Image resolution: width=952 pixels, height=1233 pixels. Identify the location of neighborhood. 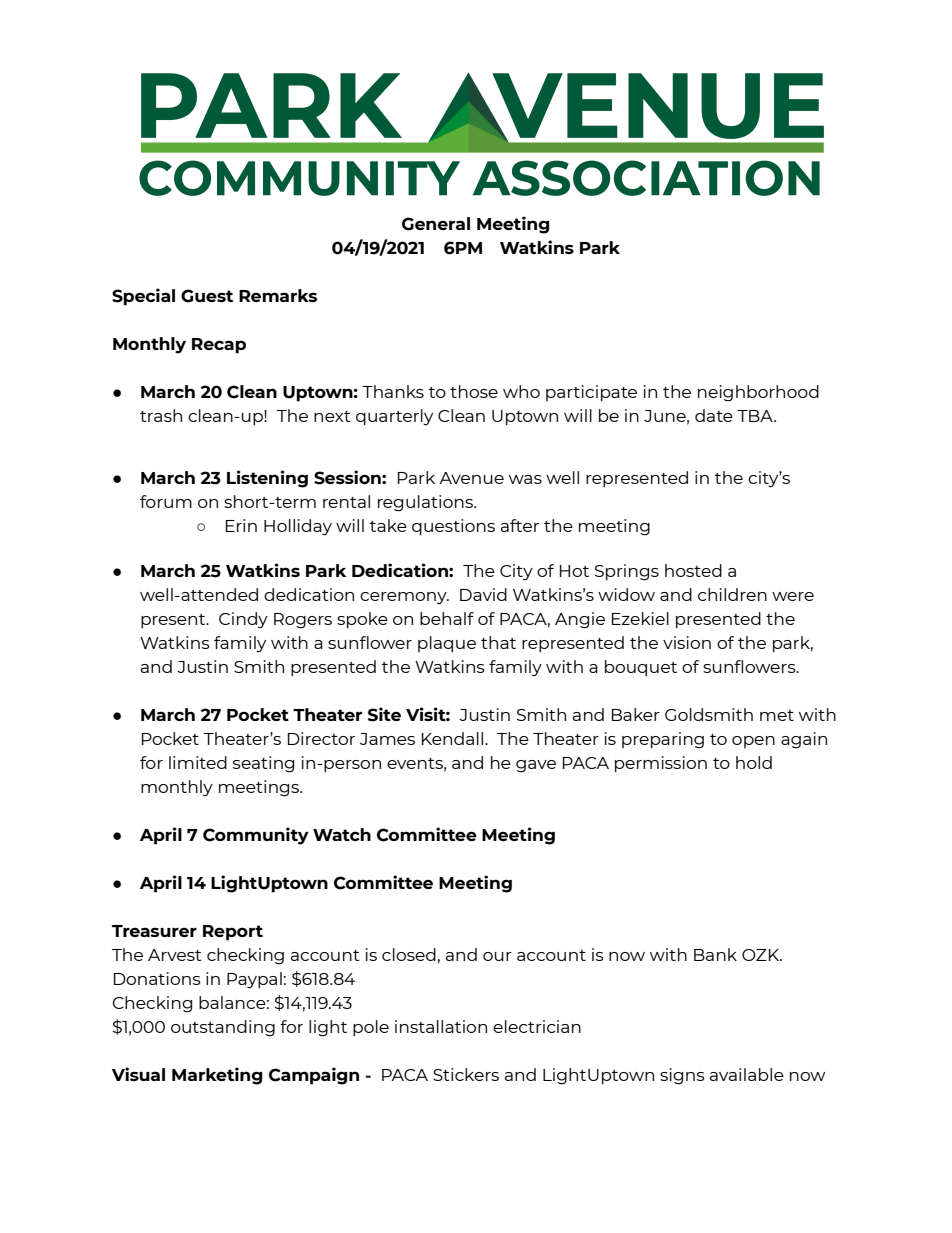
(758, 393).
